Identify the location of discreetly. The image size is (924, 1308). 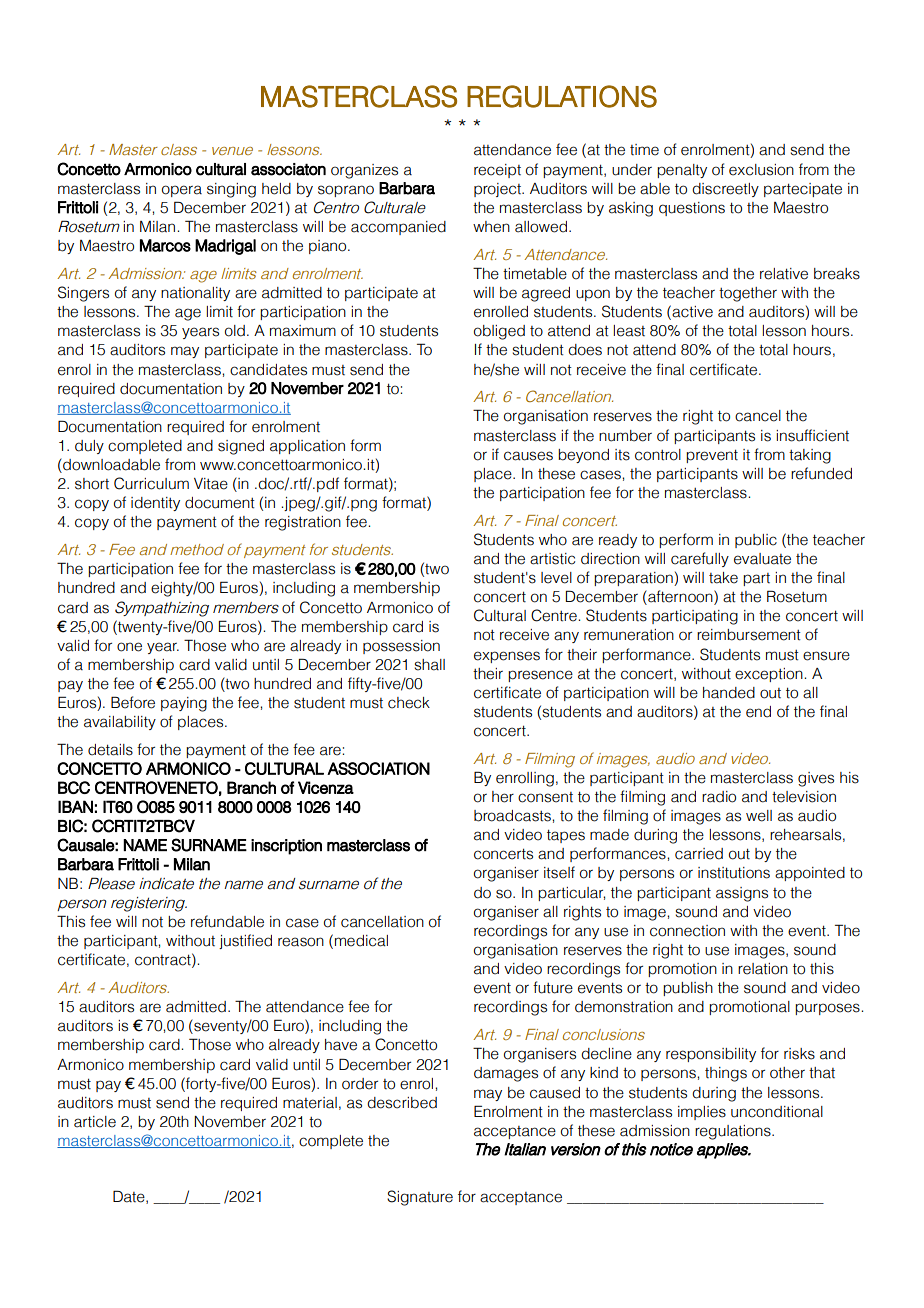
(725, 190).
